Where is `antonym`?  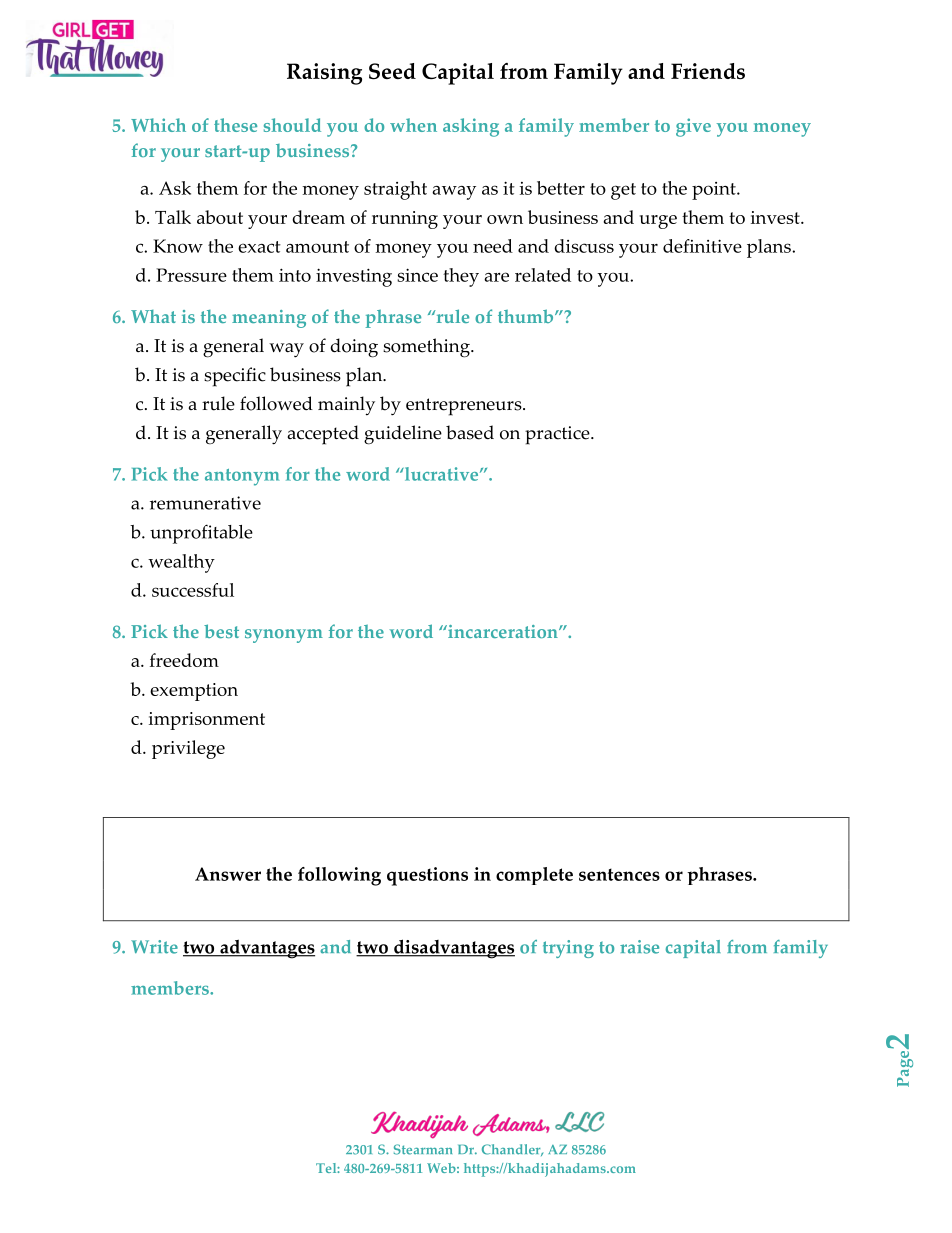
antonym is located at coordinates (242, 477).
